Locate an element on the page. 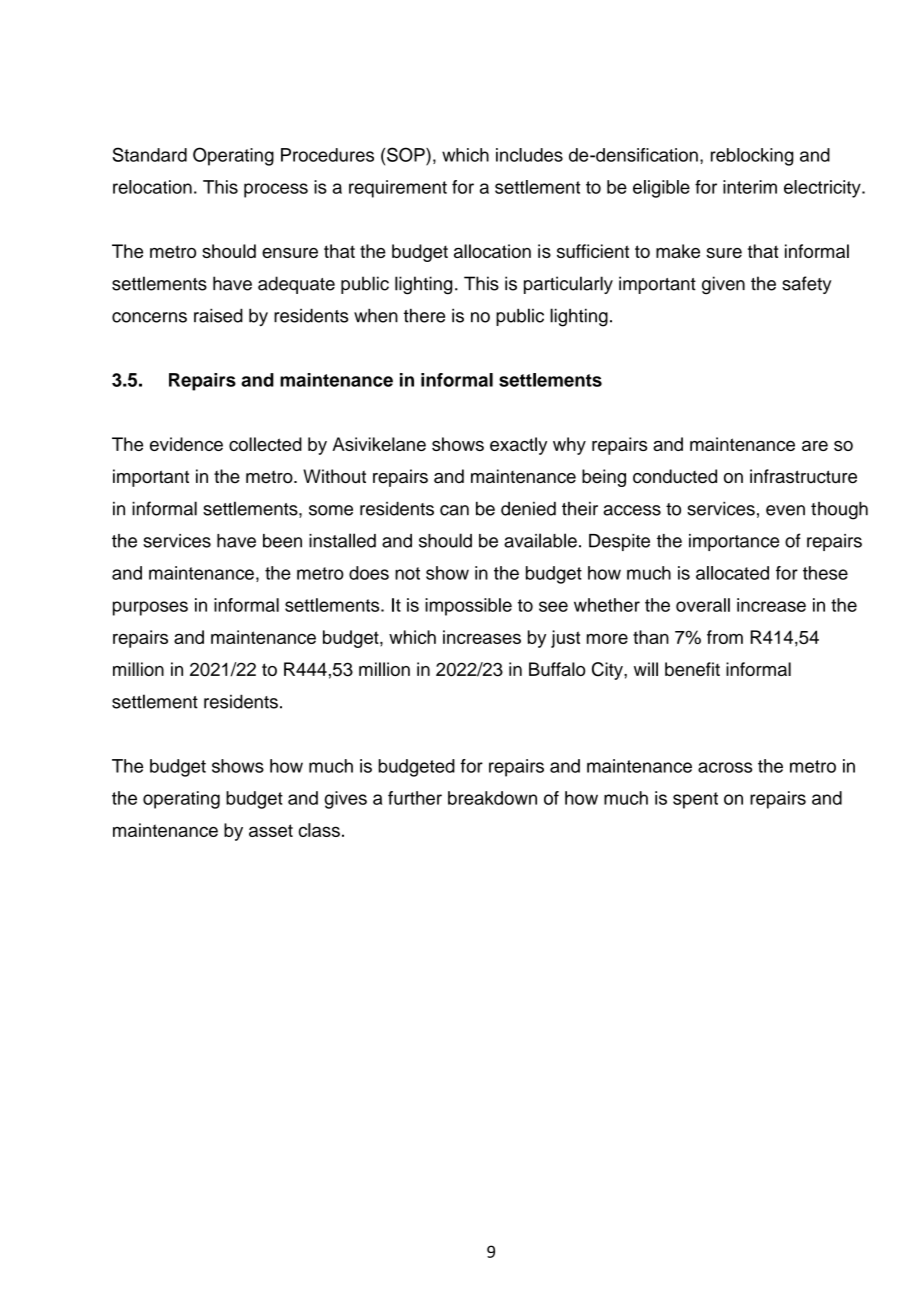 The image size is (924, 1308). even is located at coordinates (785, 510).
